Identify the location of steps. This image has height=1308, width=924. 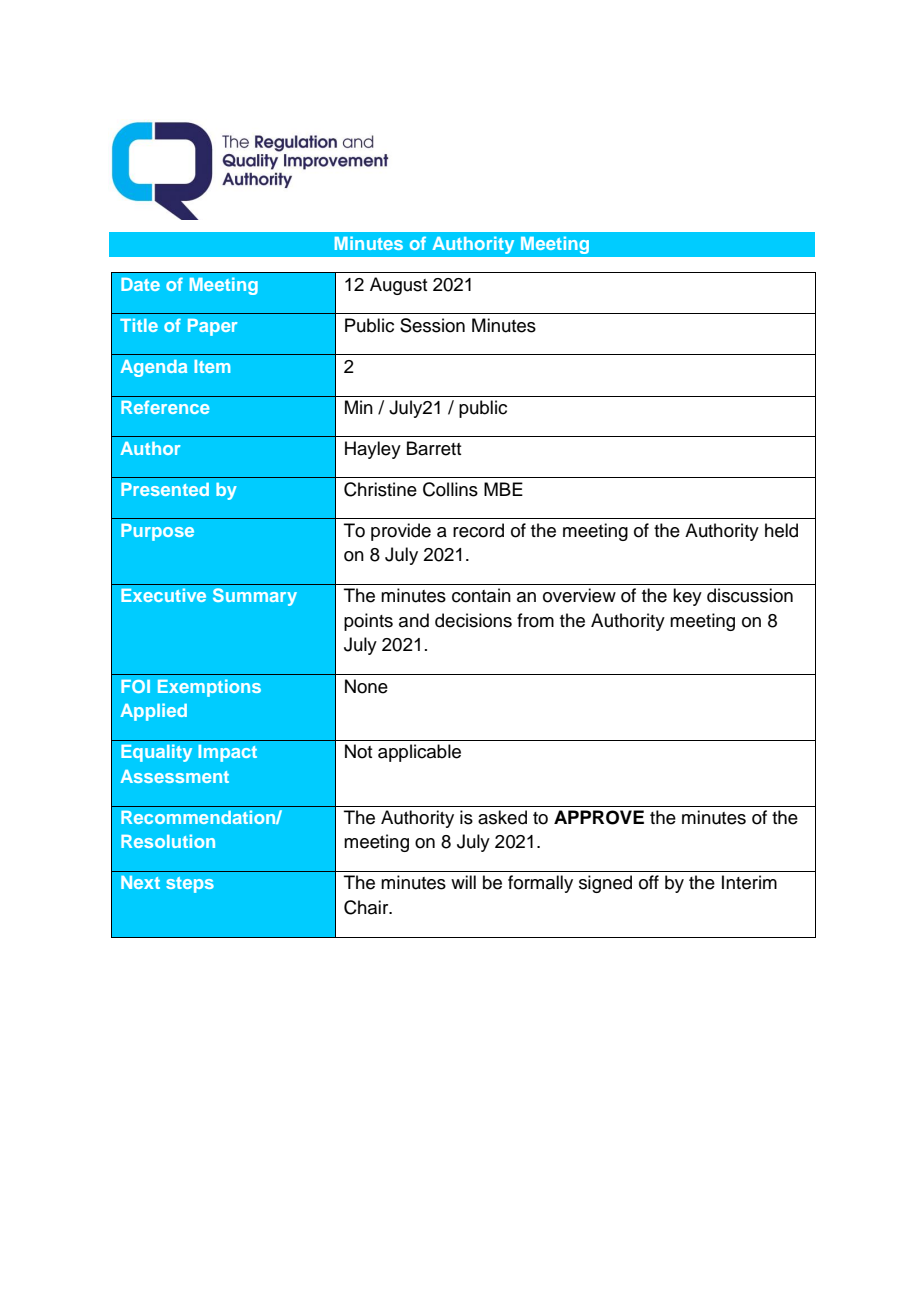
(190, 885).
